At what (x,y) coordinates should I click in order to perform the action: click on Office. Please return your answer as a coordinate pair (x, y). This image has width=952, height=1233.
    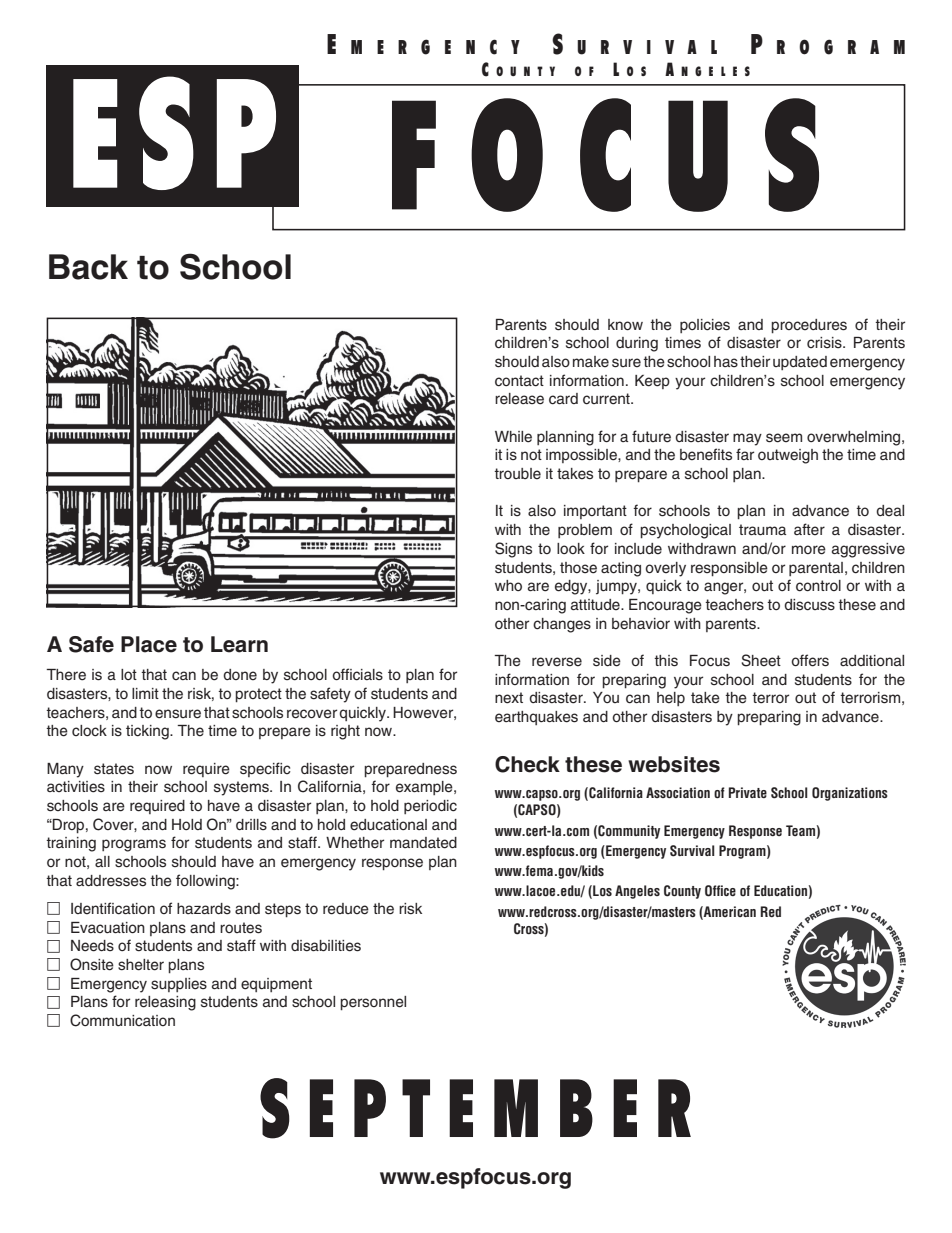
    Looking at the image, I should click on (720, 891).
